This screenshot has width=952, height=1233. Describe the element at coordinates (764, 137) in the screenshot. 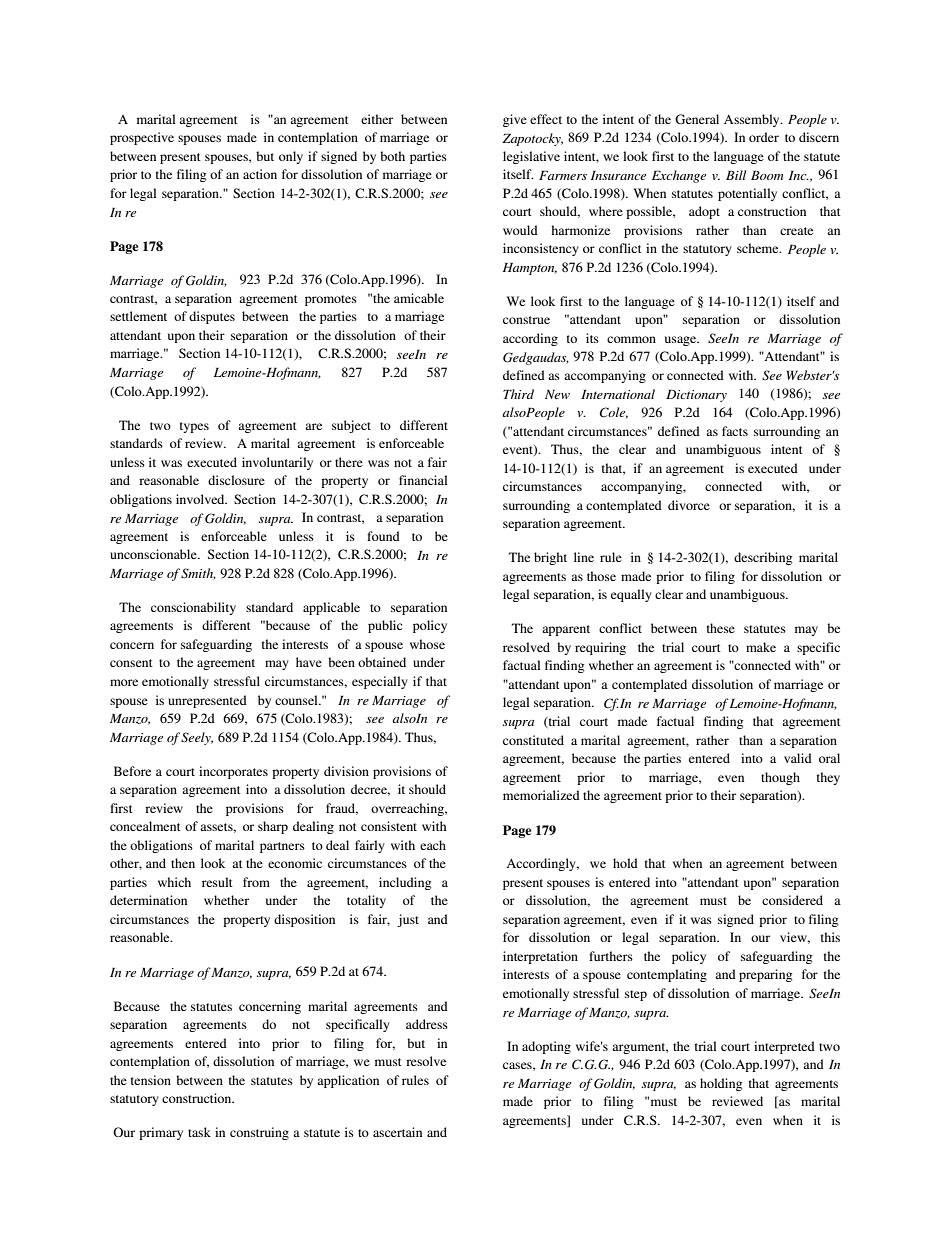

I see `order` at that location.
